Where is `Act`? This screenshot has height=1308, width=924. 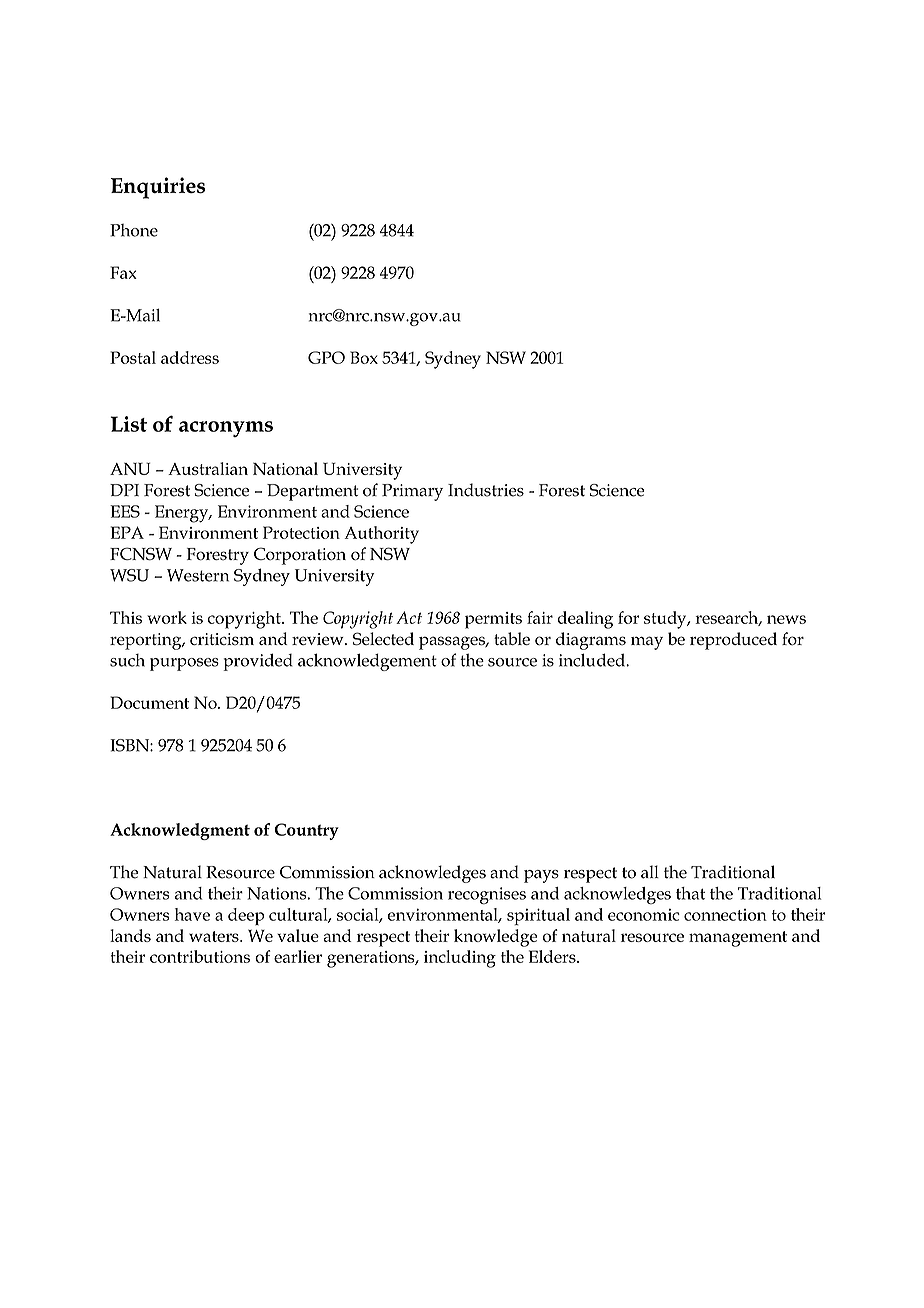
Act is located at coordinates (409, 617).
